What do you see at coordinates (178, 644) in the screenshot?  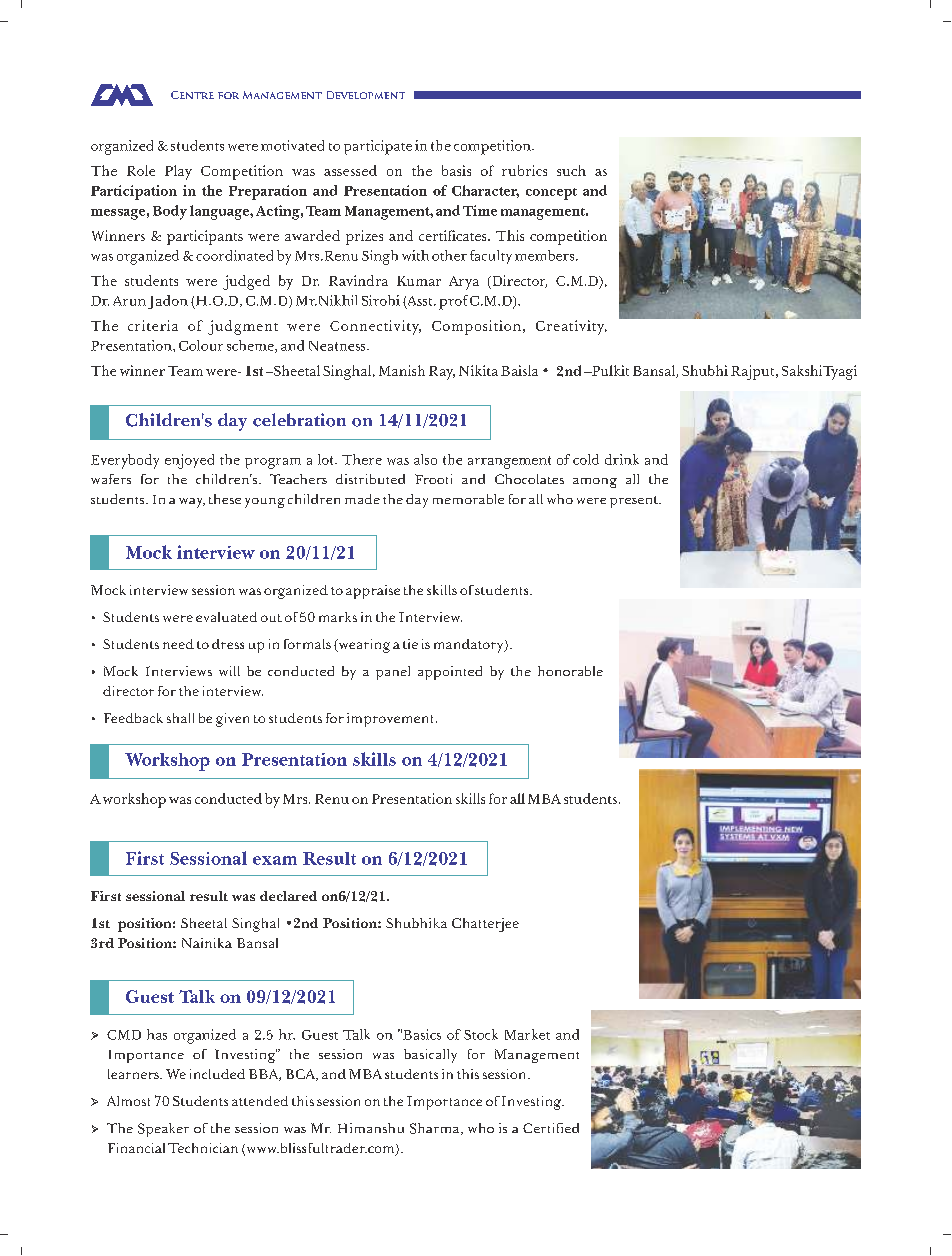 I see `need` at bounding box center [178, 644].
